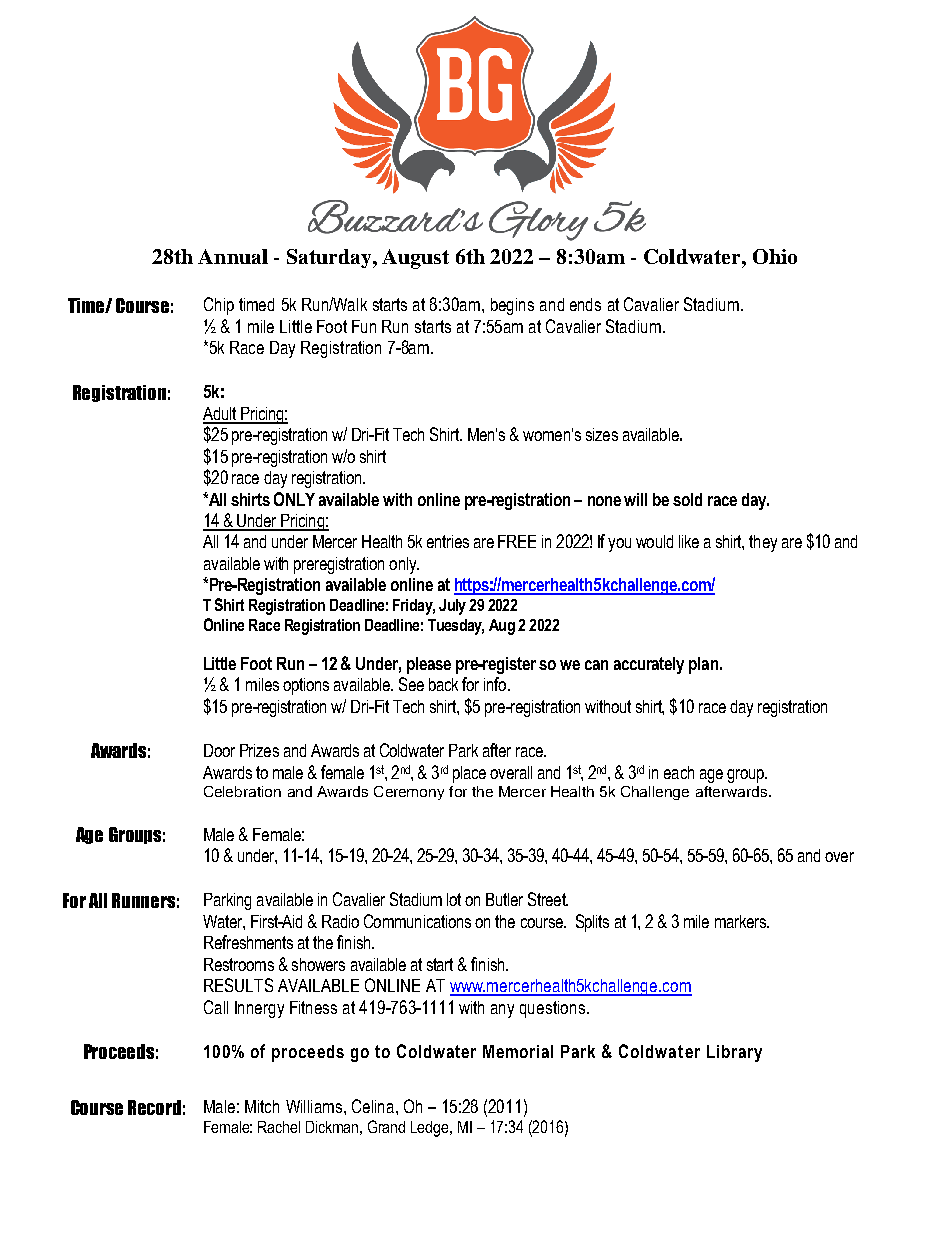 The image size is (952, 1233). I want to click on Refreshments, so click(248, 942).
